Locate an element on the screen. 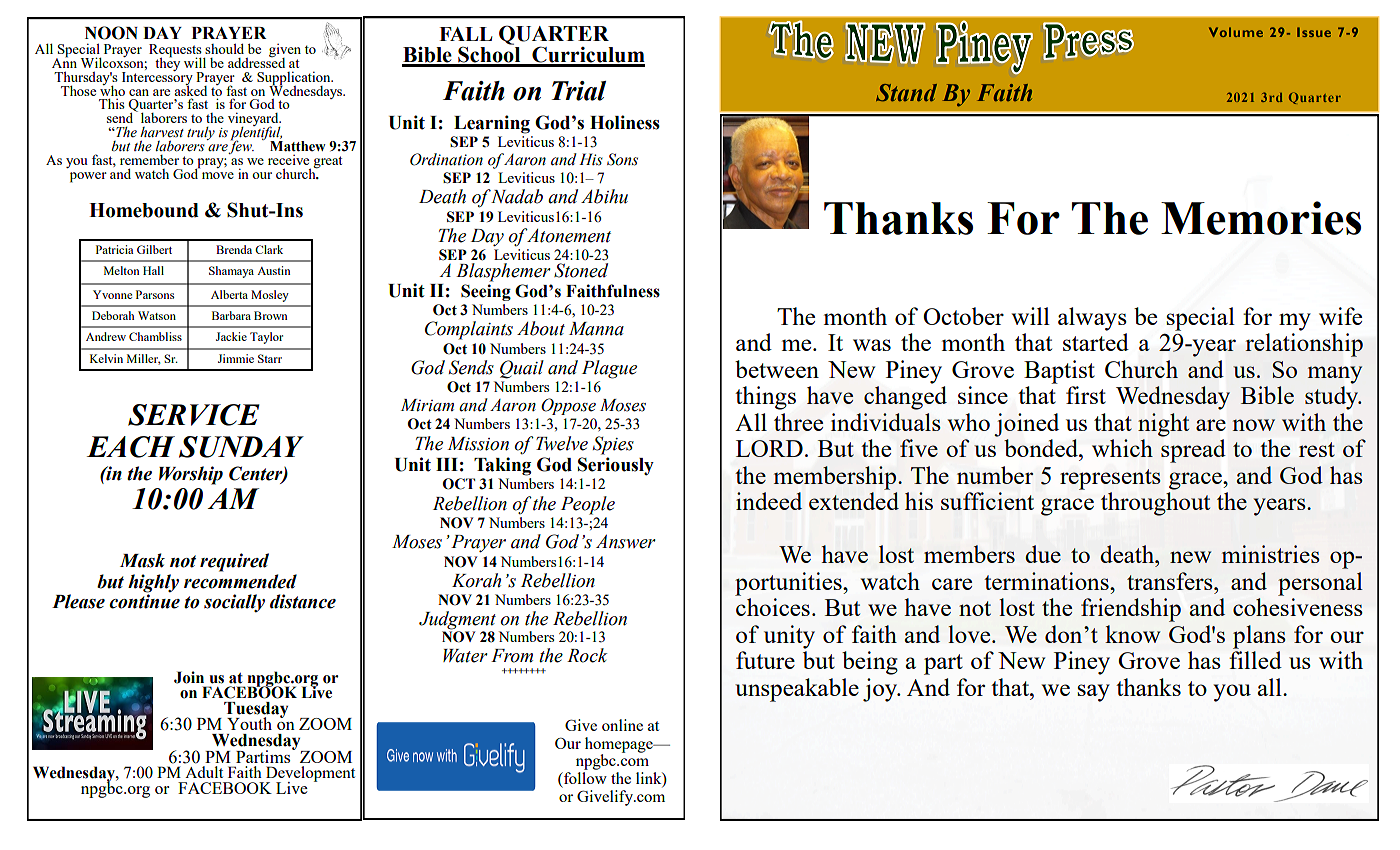  things is located at coordinates (765, 398).
